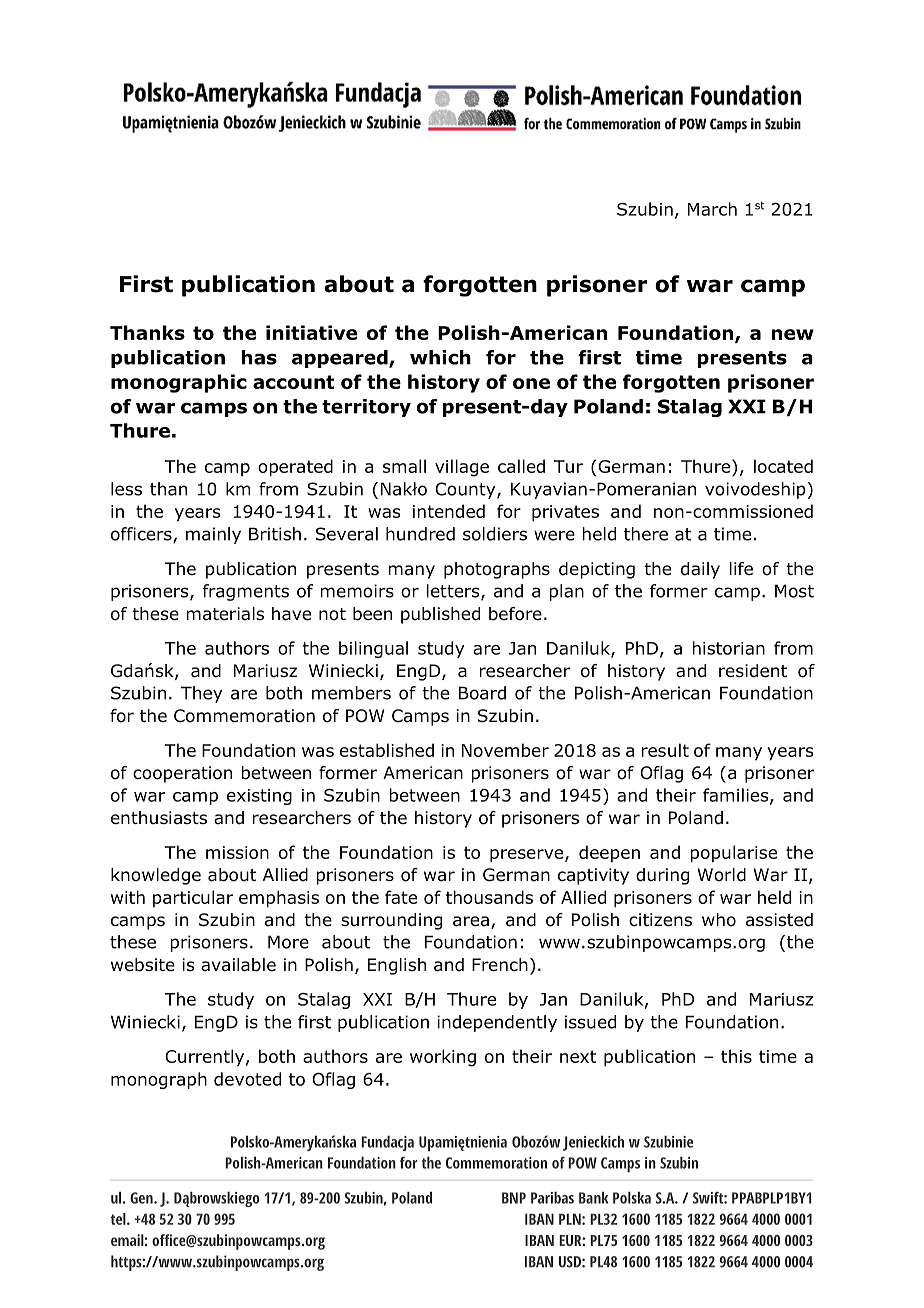 The width and height of the screenshot is (924, 1308). What do you see at coordinates (213, 535) in the screenshot?
I see `mainly` at bounding box center [213, 535].
